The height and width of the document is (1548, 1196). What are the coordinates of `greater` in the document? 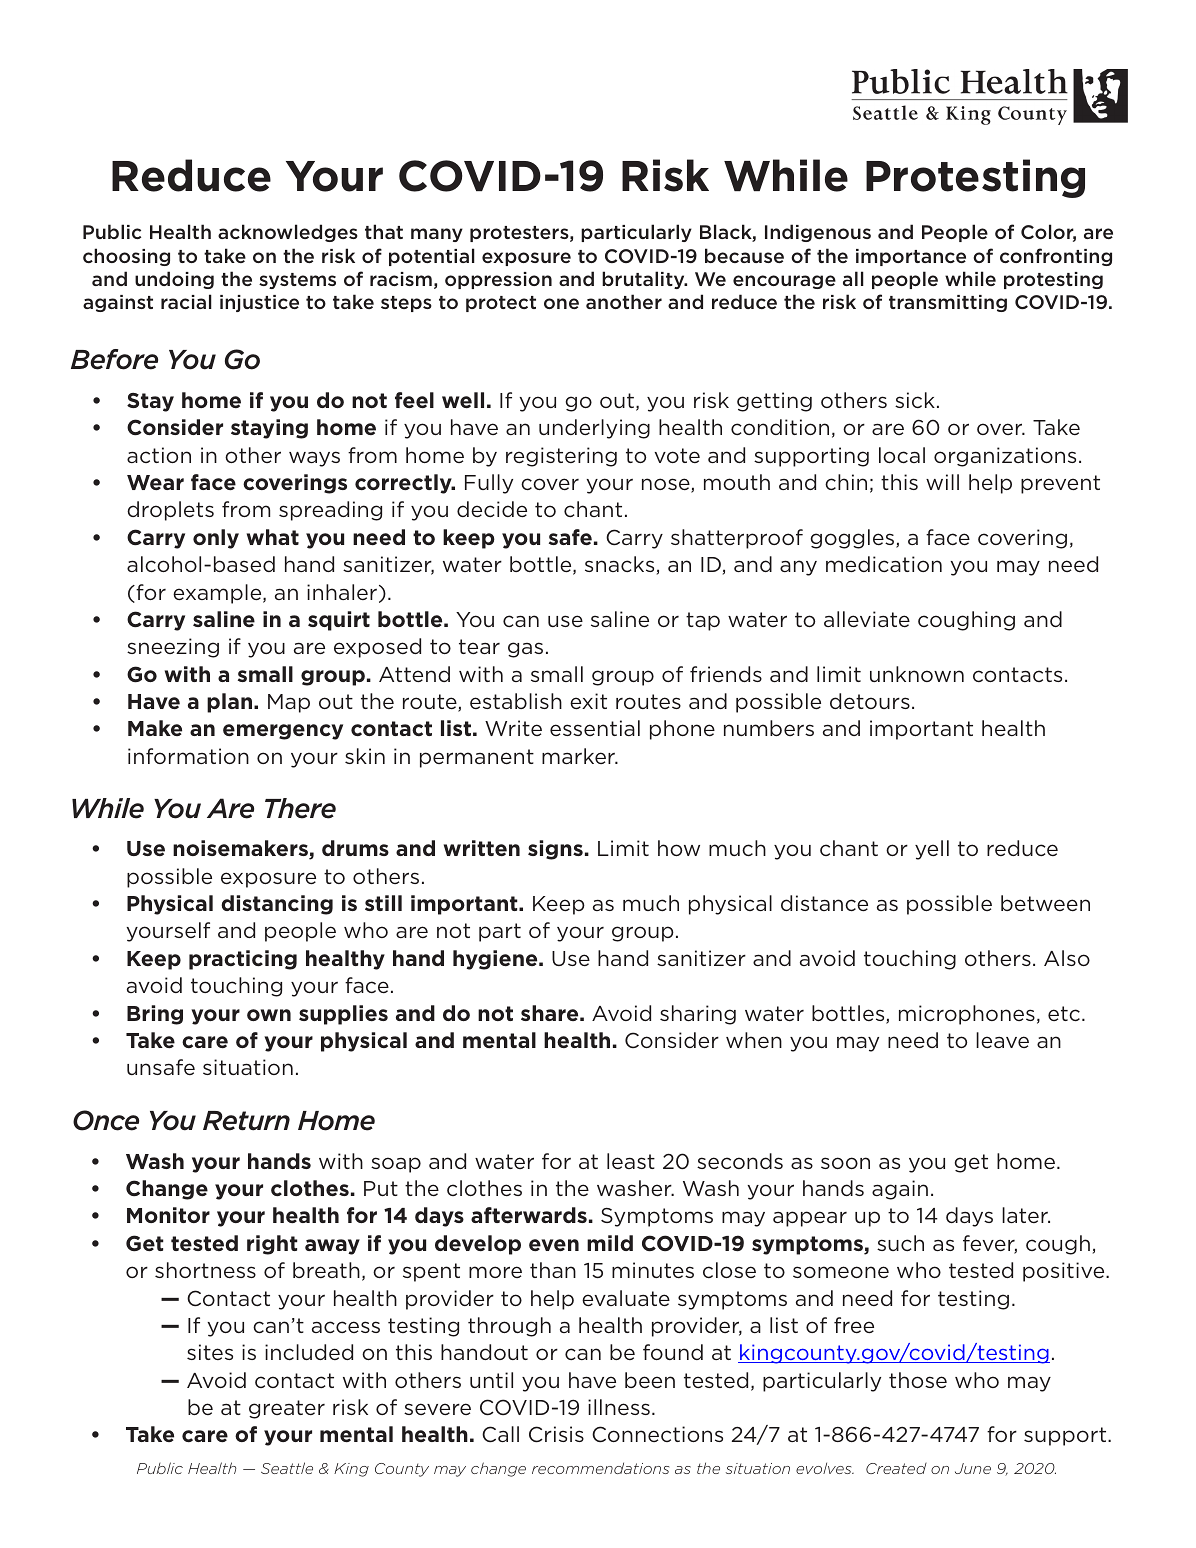 It's located at (287, 1409).
